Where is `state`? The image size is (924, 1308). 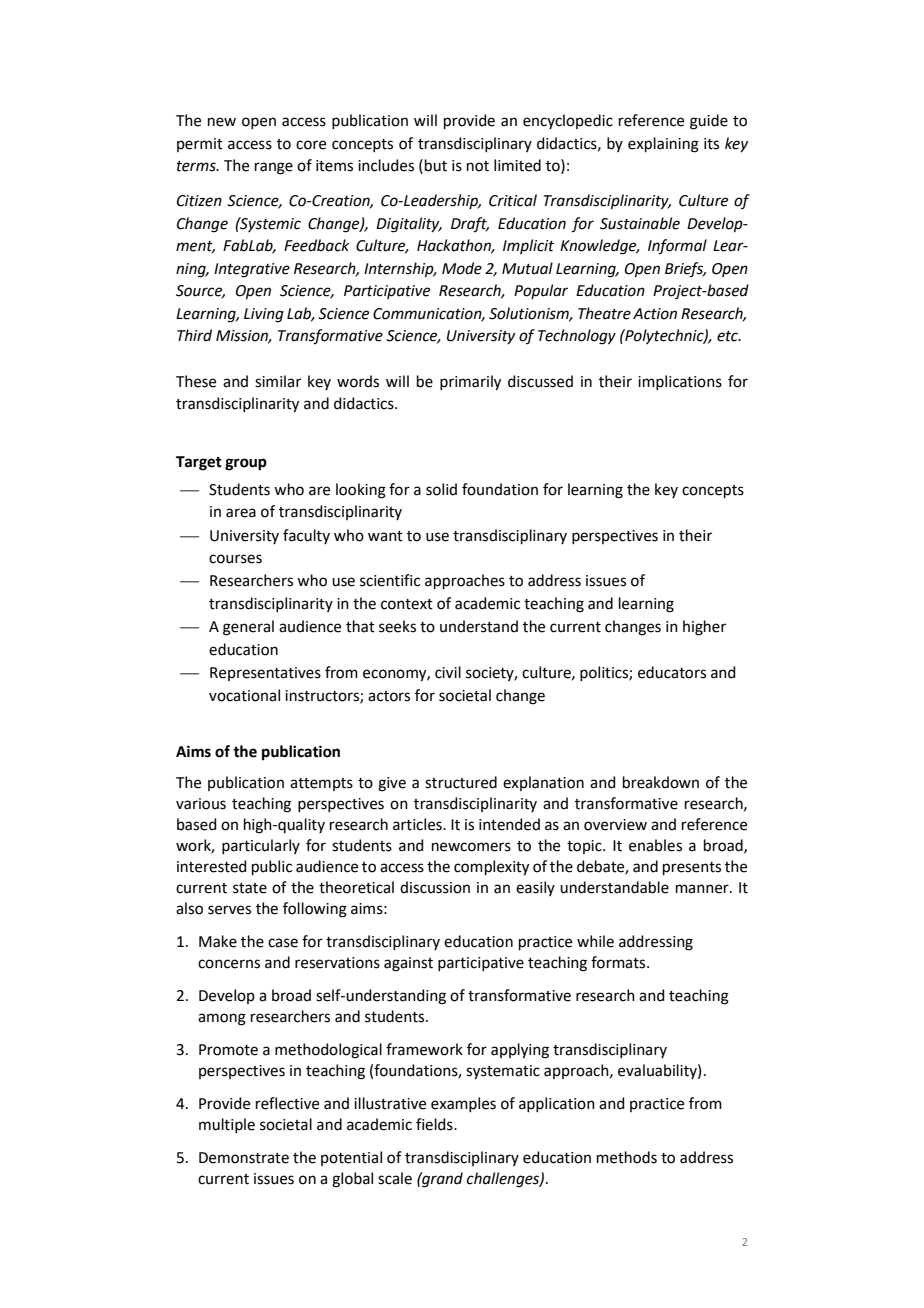 state is located at coordinates (250, 888).
